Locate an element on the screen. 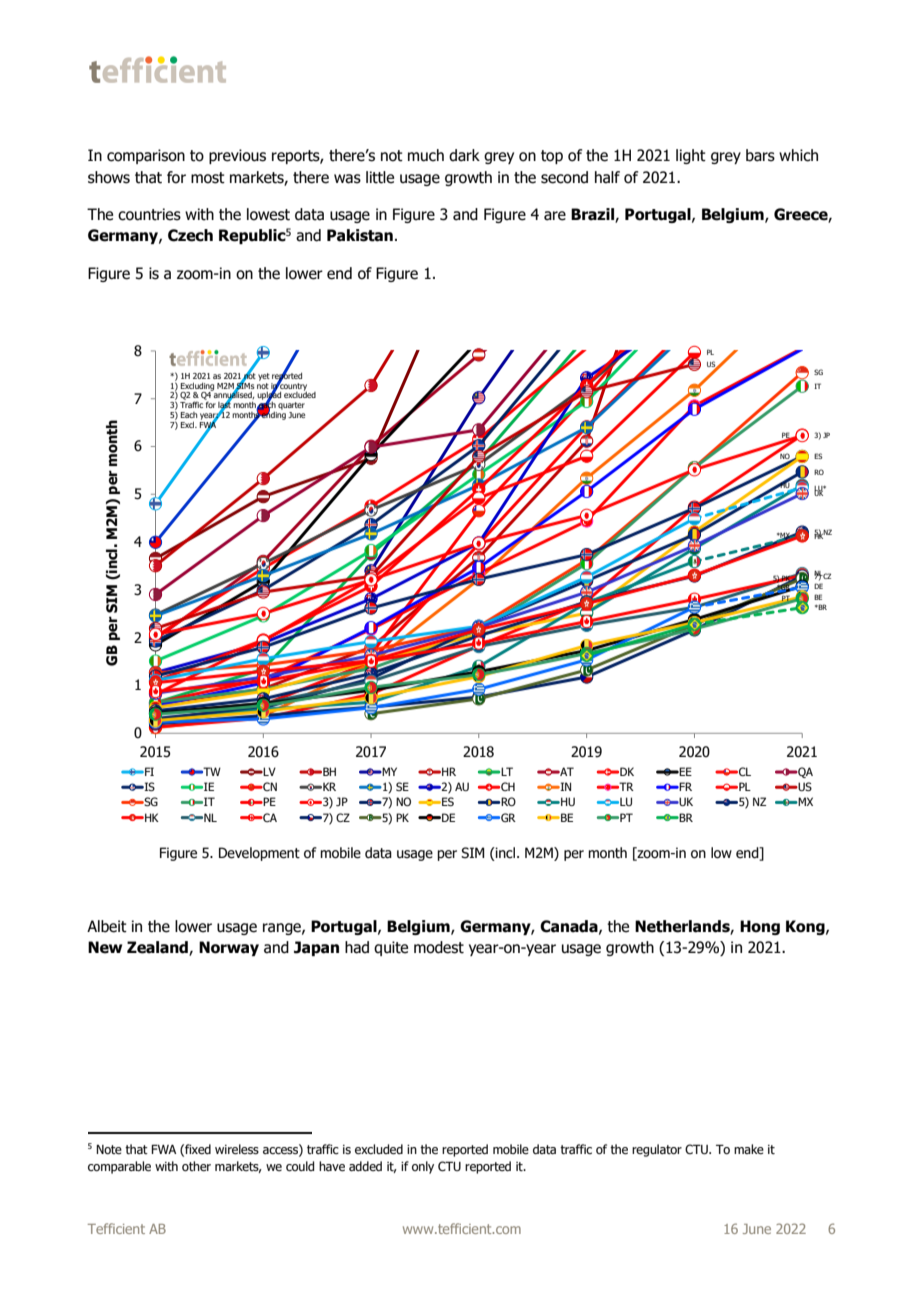 The height and width of the screenshot is (1308, 924). other is located at coordinates (196, 1166).
